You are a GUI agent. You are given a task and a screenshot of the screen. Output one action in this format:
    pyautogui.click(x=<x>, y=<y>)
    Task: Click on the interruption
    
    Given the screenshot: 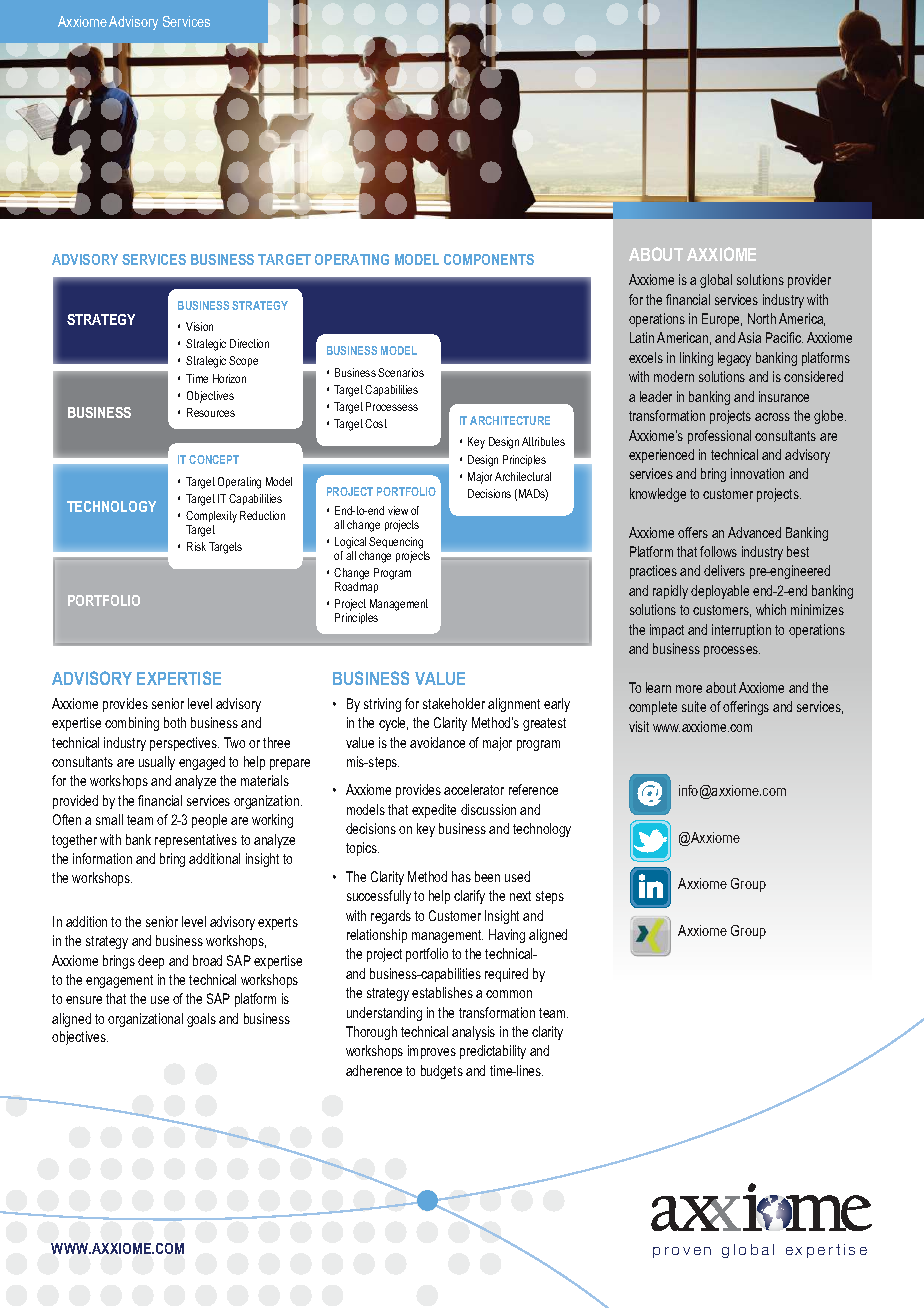 What is the action you would take?
    pyautogui.click(x=741, y=631)
